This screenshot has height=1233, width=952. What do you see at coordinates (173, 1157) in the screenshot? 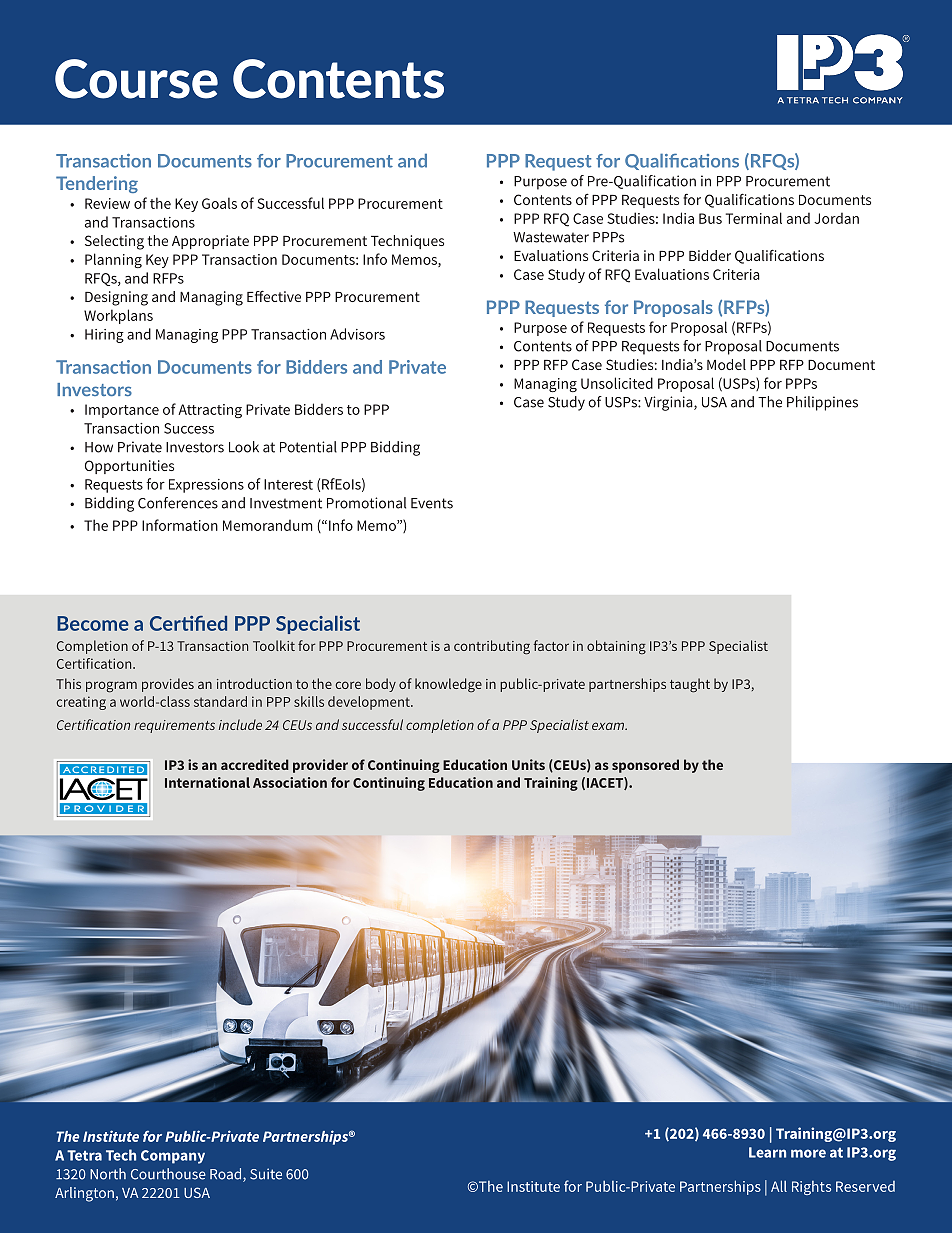
I see `Company` at bounding box center [173, 1157].
